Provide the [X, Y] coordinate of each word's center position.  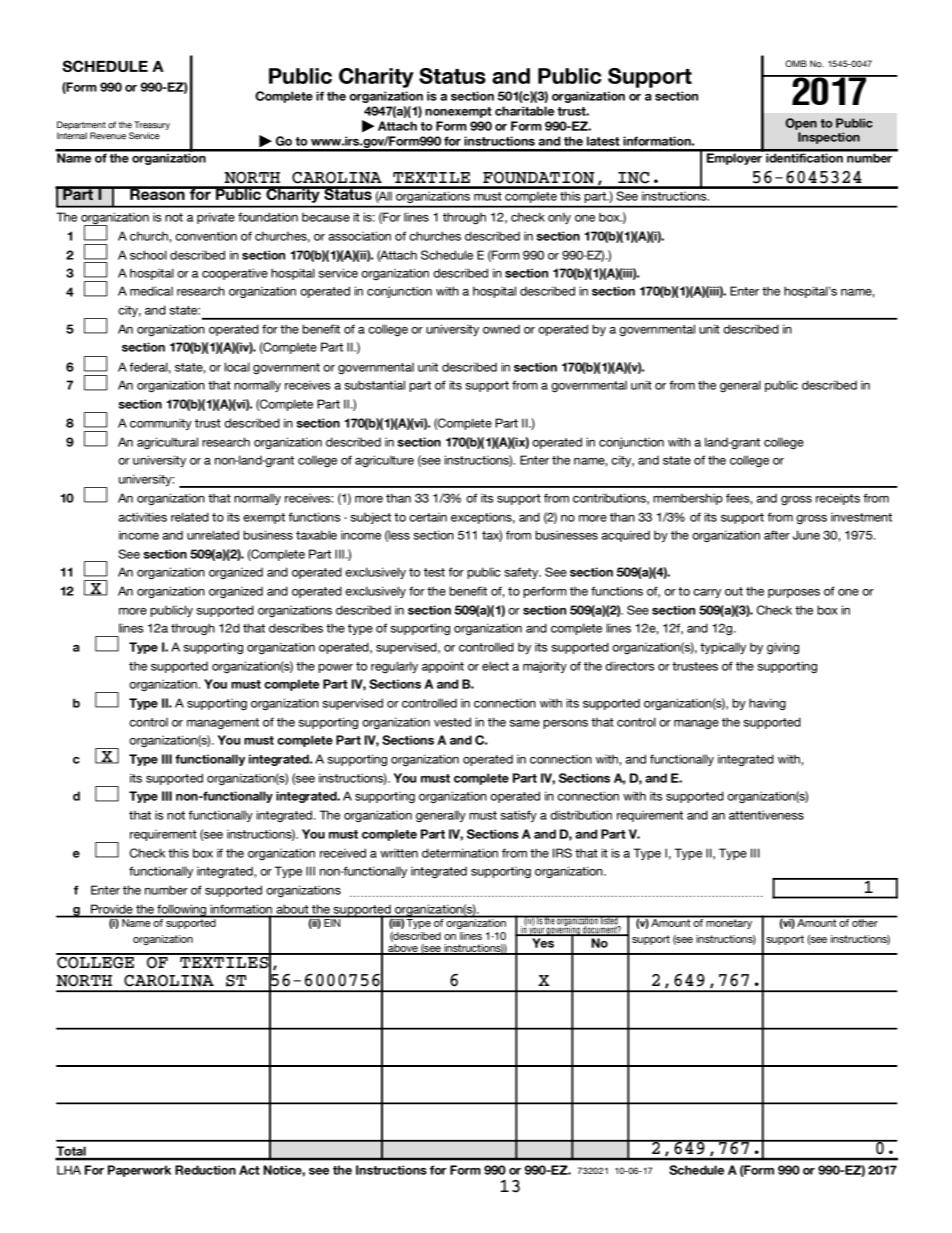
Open [801, 124]
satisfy [518, 816]
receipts [838, 499]
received [343, 853]
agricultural [167, 443]
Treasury [152, 125]
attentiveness [766, 815]
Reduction [205, 1170]
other [865, 922]
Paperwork [139, 1171]
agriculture [384, 461]
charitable [524, 111]
